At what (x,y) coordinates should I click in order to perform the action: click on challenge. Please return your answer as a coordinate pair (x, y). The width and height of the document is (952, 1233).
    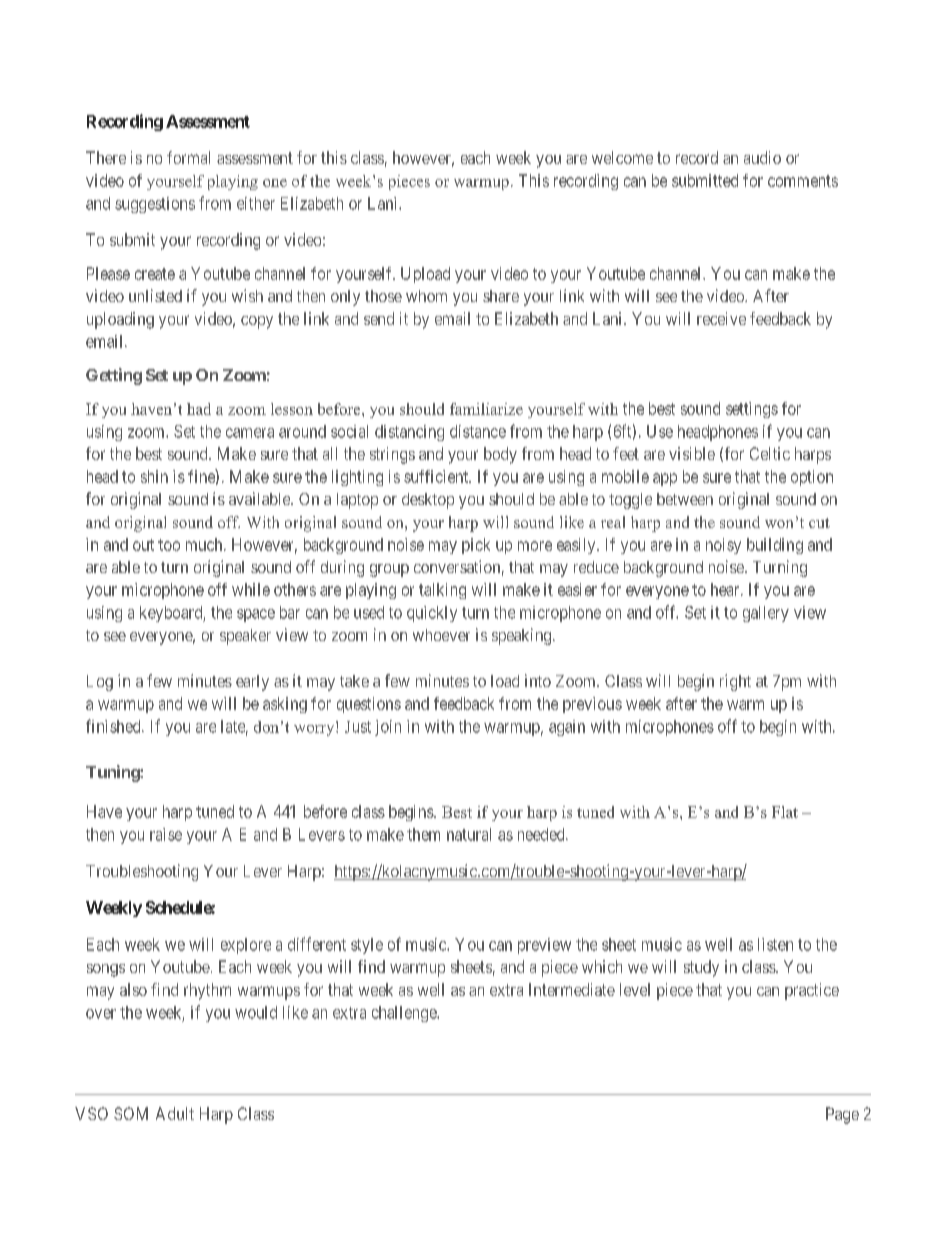
    Looking at the image, I should click on (405, 1014).
